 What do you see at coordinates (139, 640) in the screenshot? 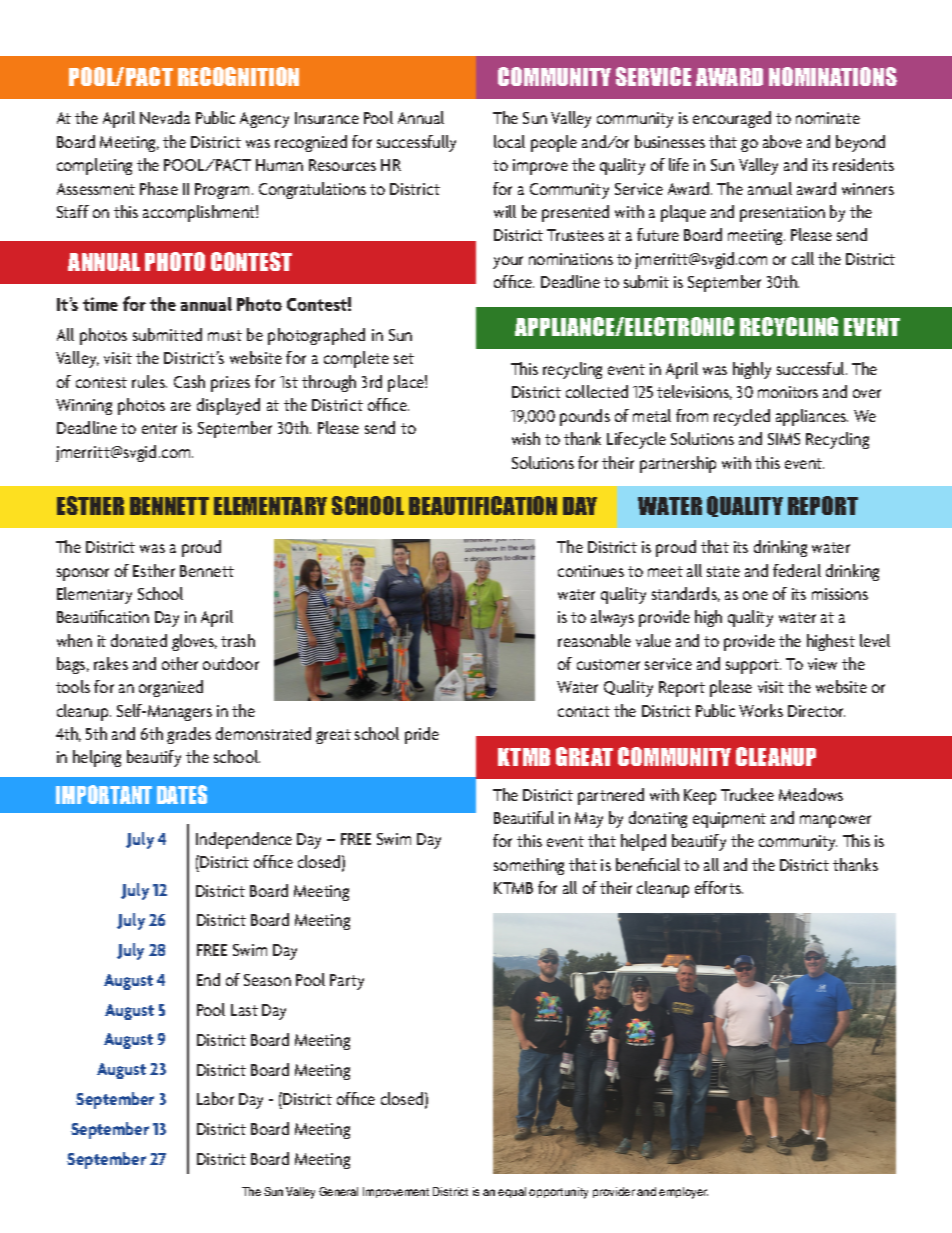
I see `donated` at bounding box center [139, 640].
